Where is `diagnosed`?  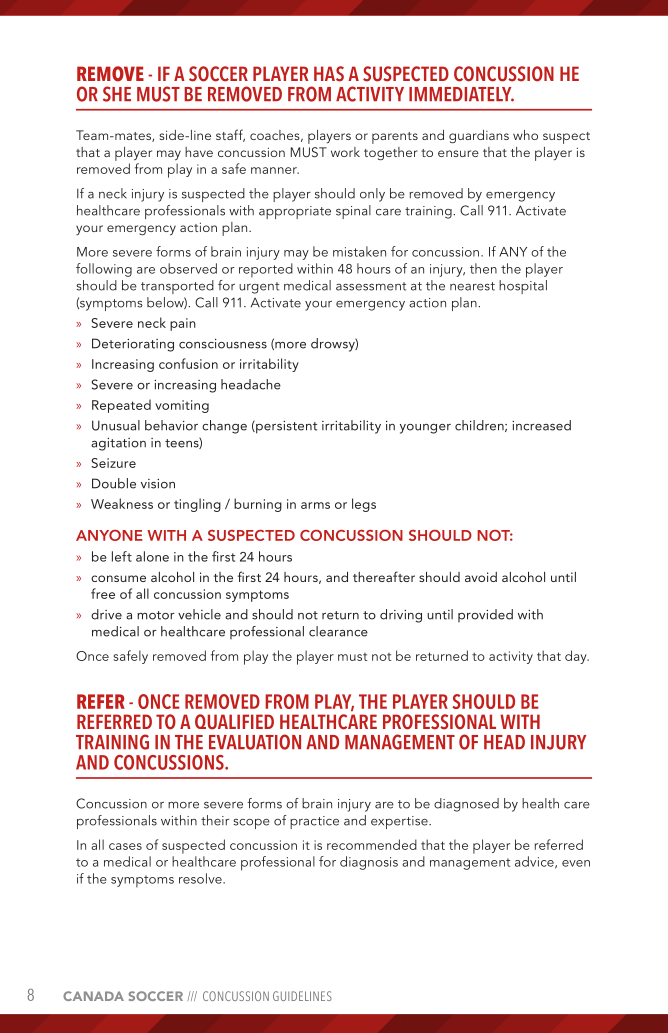 diagnosed is located at coordinates (466, 805).
